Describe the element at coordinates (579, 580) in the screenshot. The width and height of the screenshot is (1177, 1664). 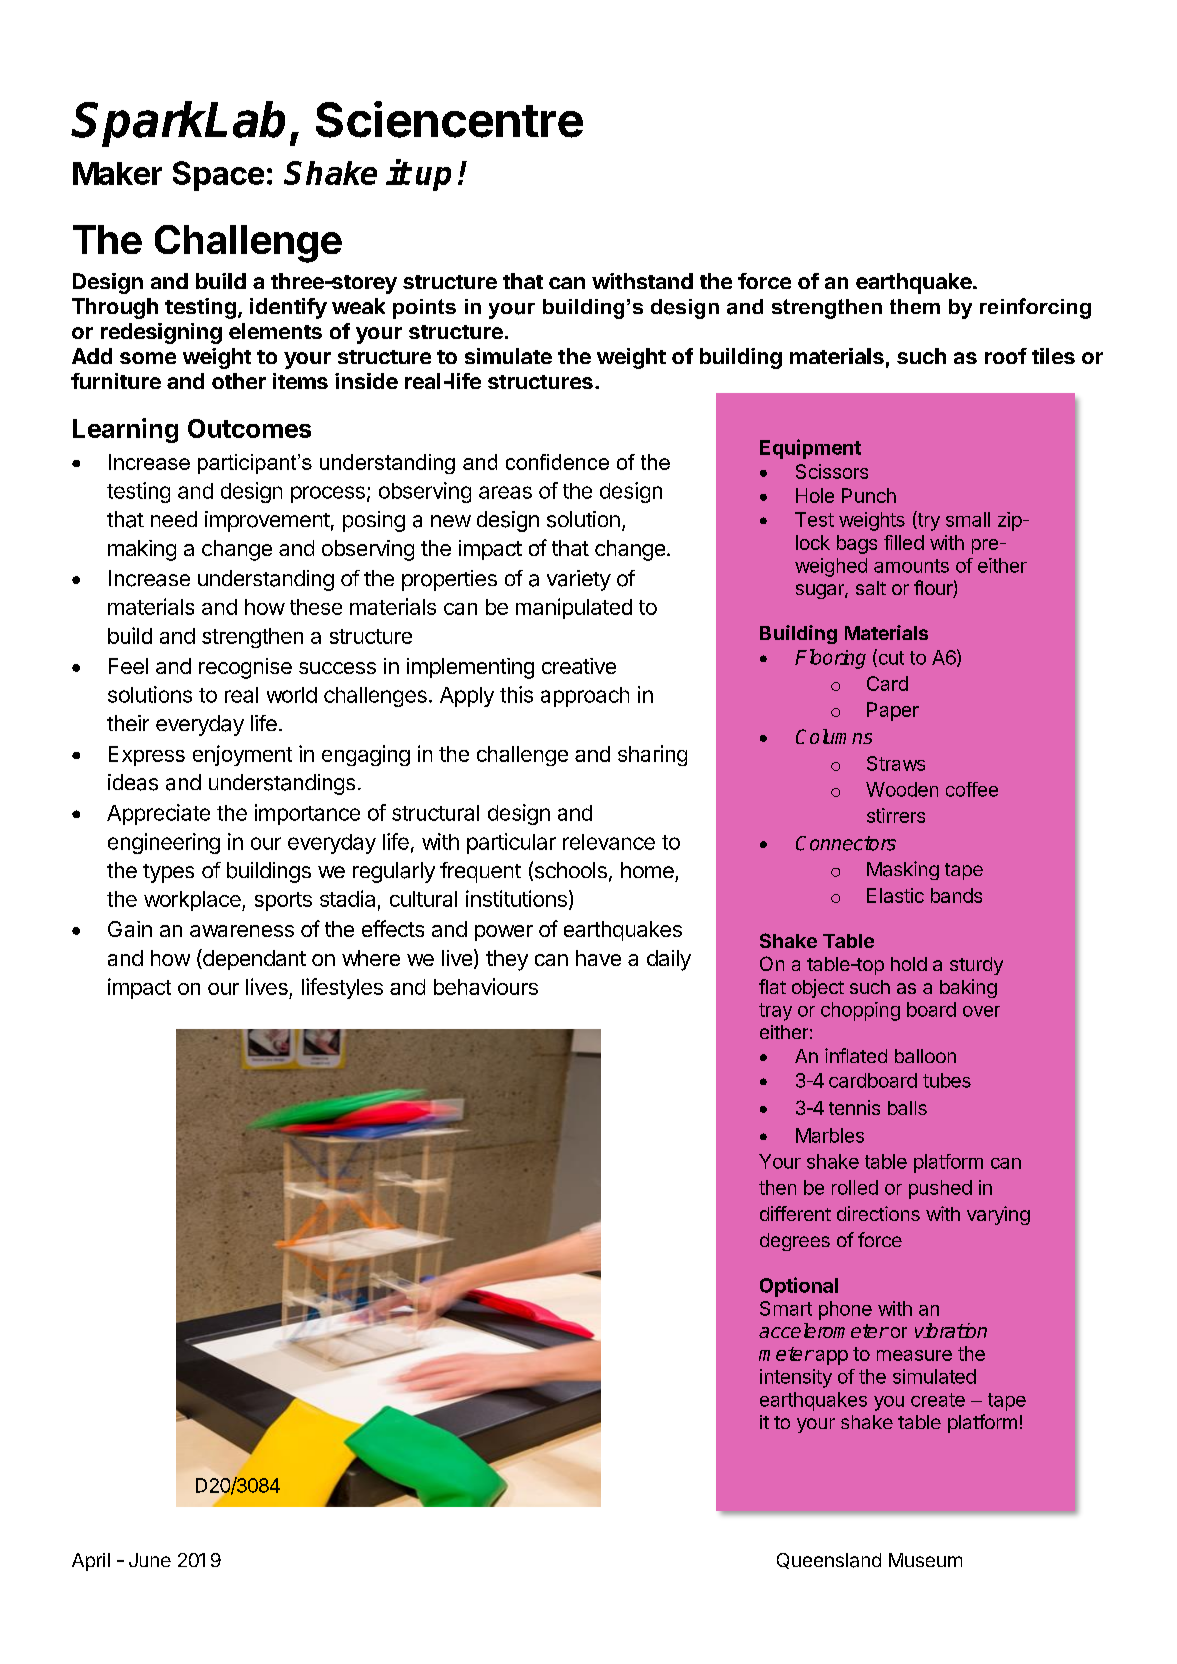
I see `variety` at that location.
